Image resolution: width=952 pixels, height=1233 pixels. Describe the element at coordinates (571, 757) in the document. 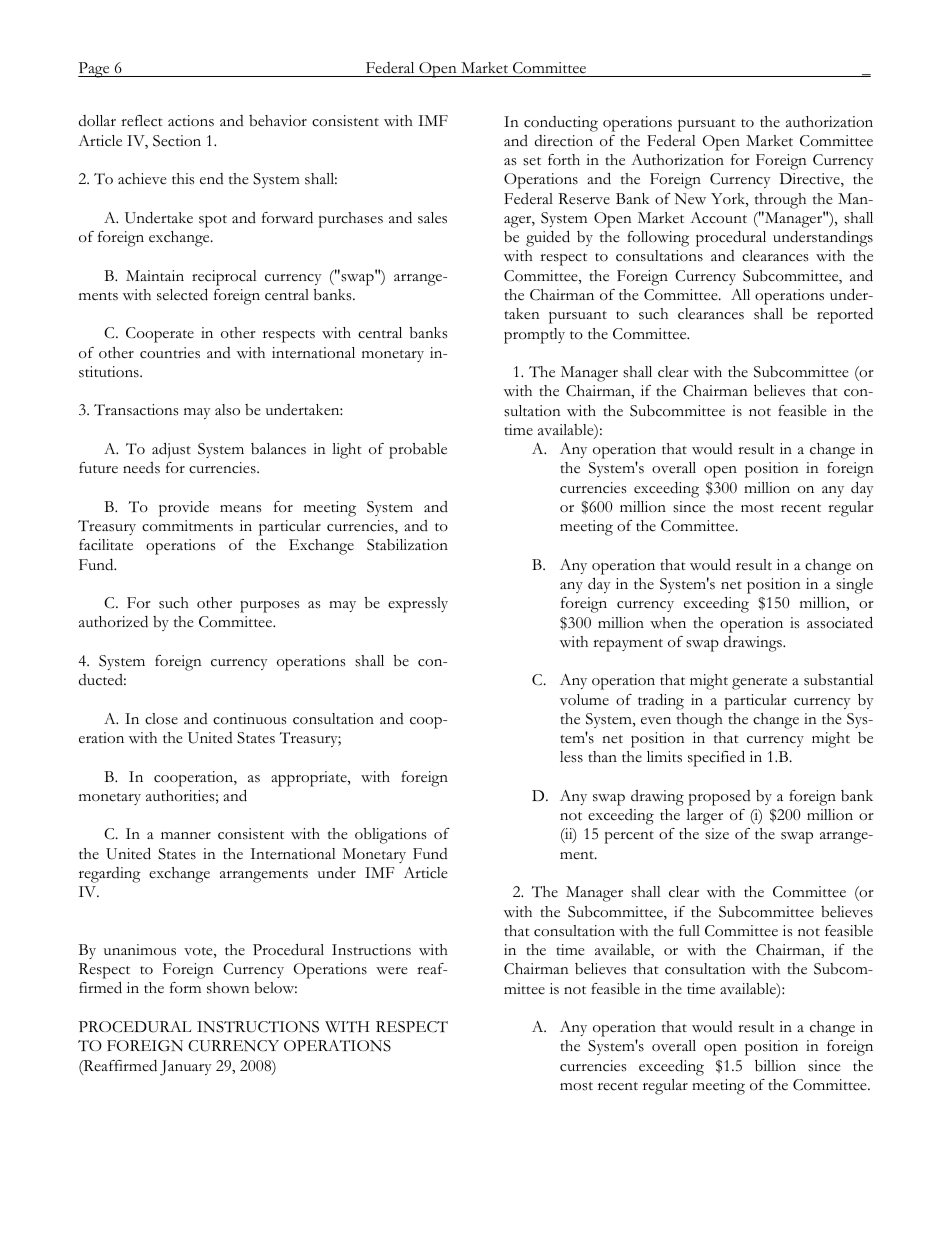

I see `less` at that location.
